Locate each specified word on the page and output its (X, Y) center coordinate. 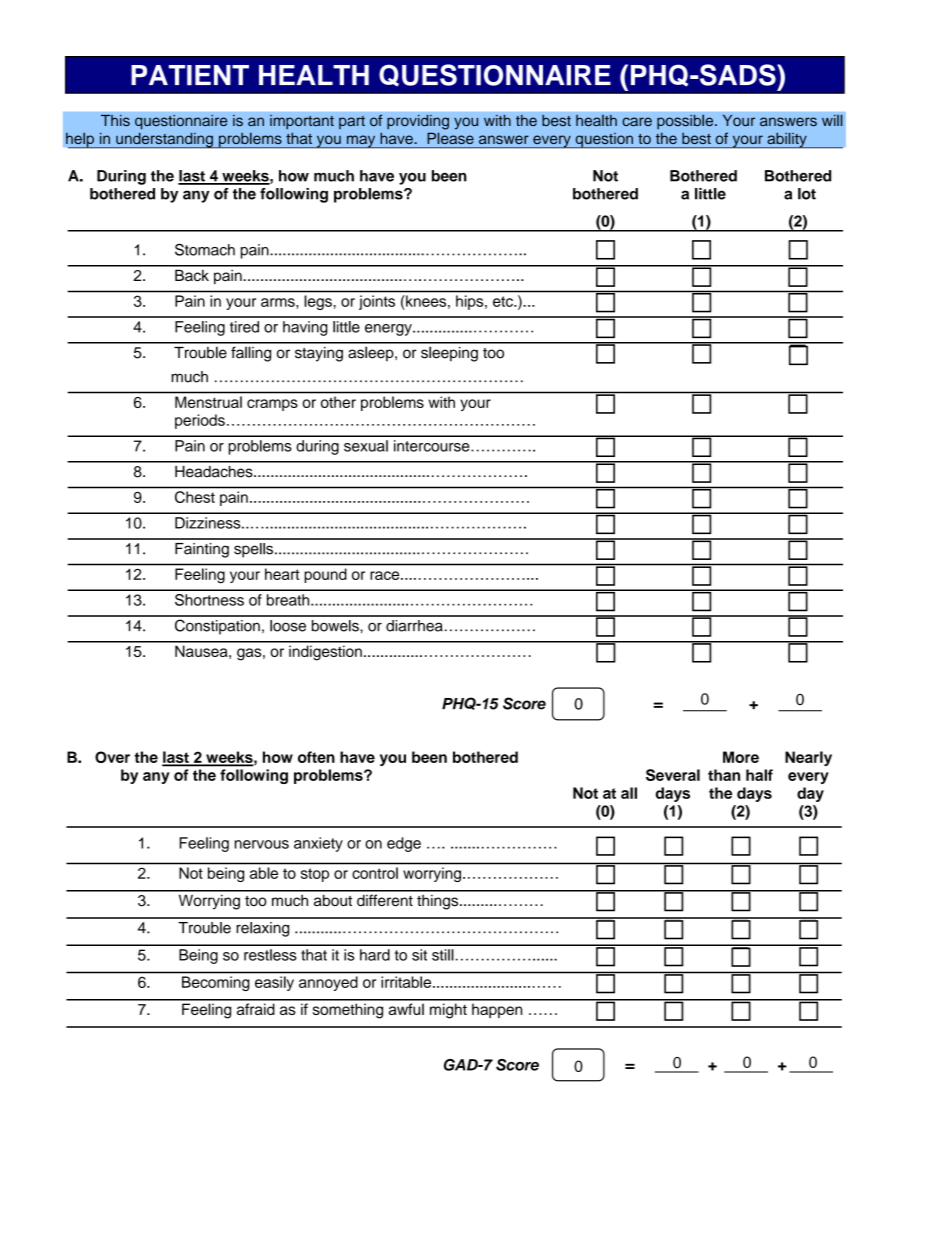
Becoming (215, 983)
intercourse (433, 446)
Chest (195, 497)
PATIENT (190, 75)
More (741, 757)
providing (418, 122)
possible (686, 122)
